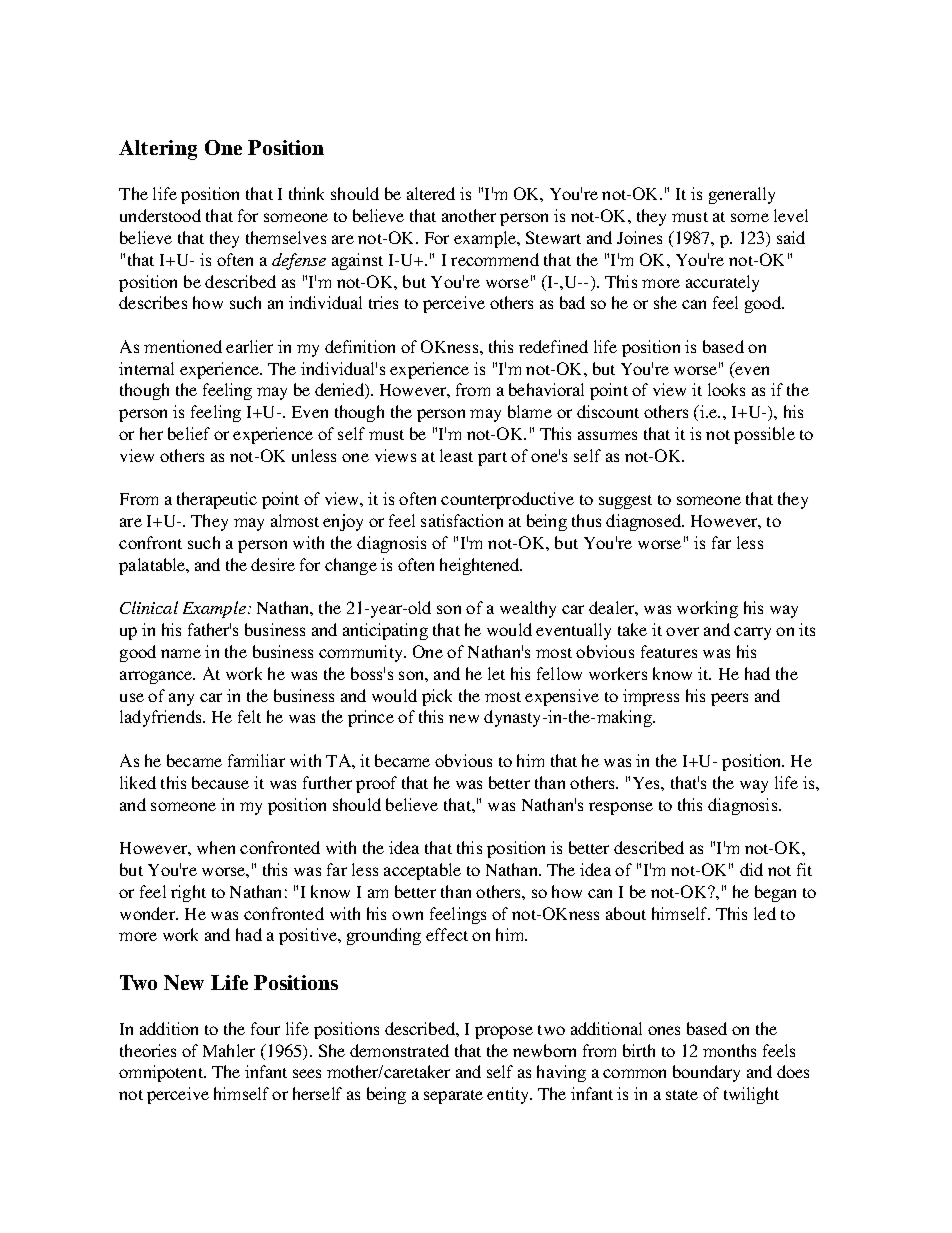 This screenshot has height=1233, width=952. What do you see at coordinates (764, 435) in the screenshot?
I see `possible` at bounding box center [764, 435].
